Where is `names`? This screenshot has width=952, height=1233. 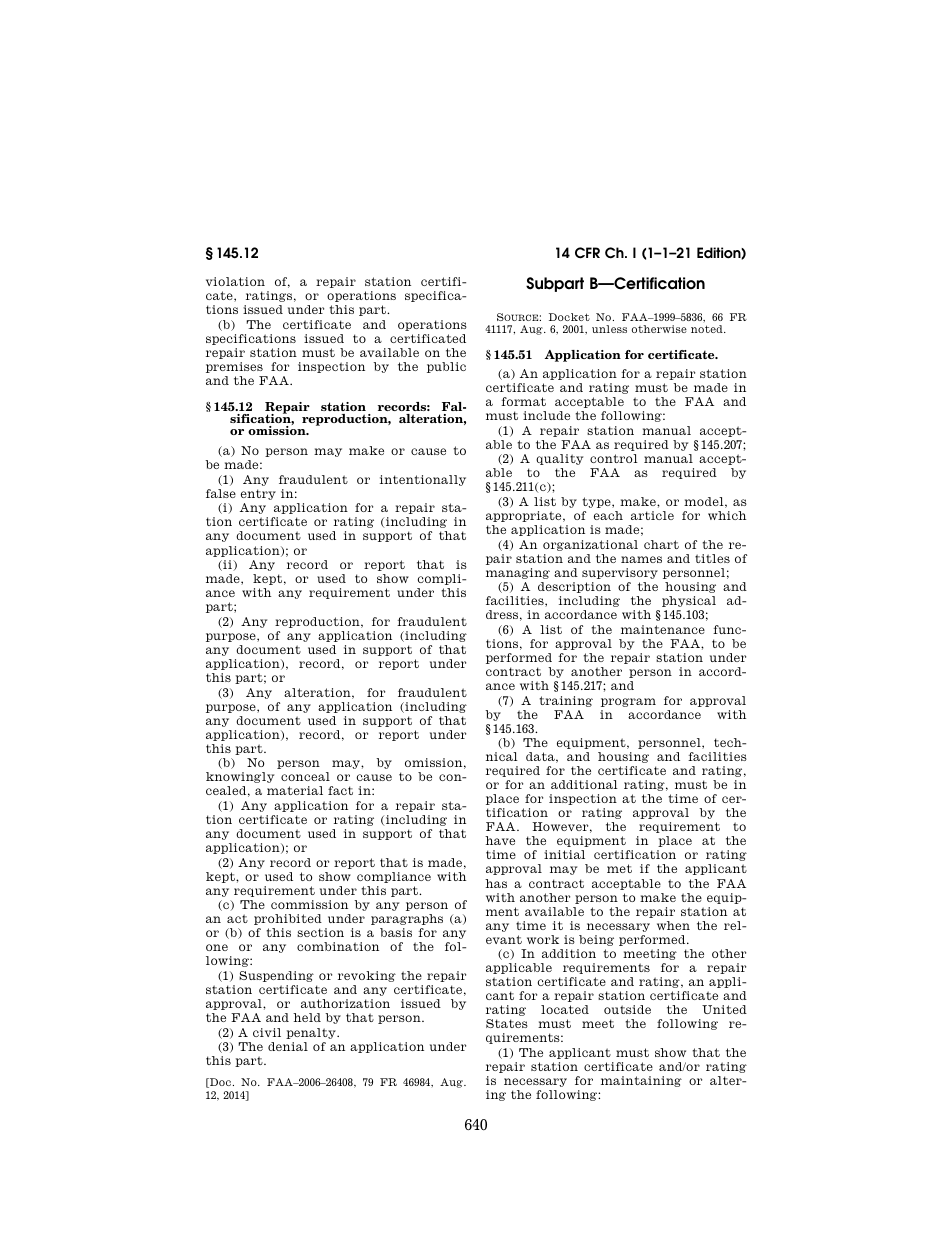 names is located at coordinates (641, 559).
